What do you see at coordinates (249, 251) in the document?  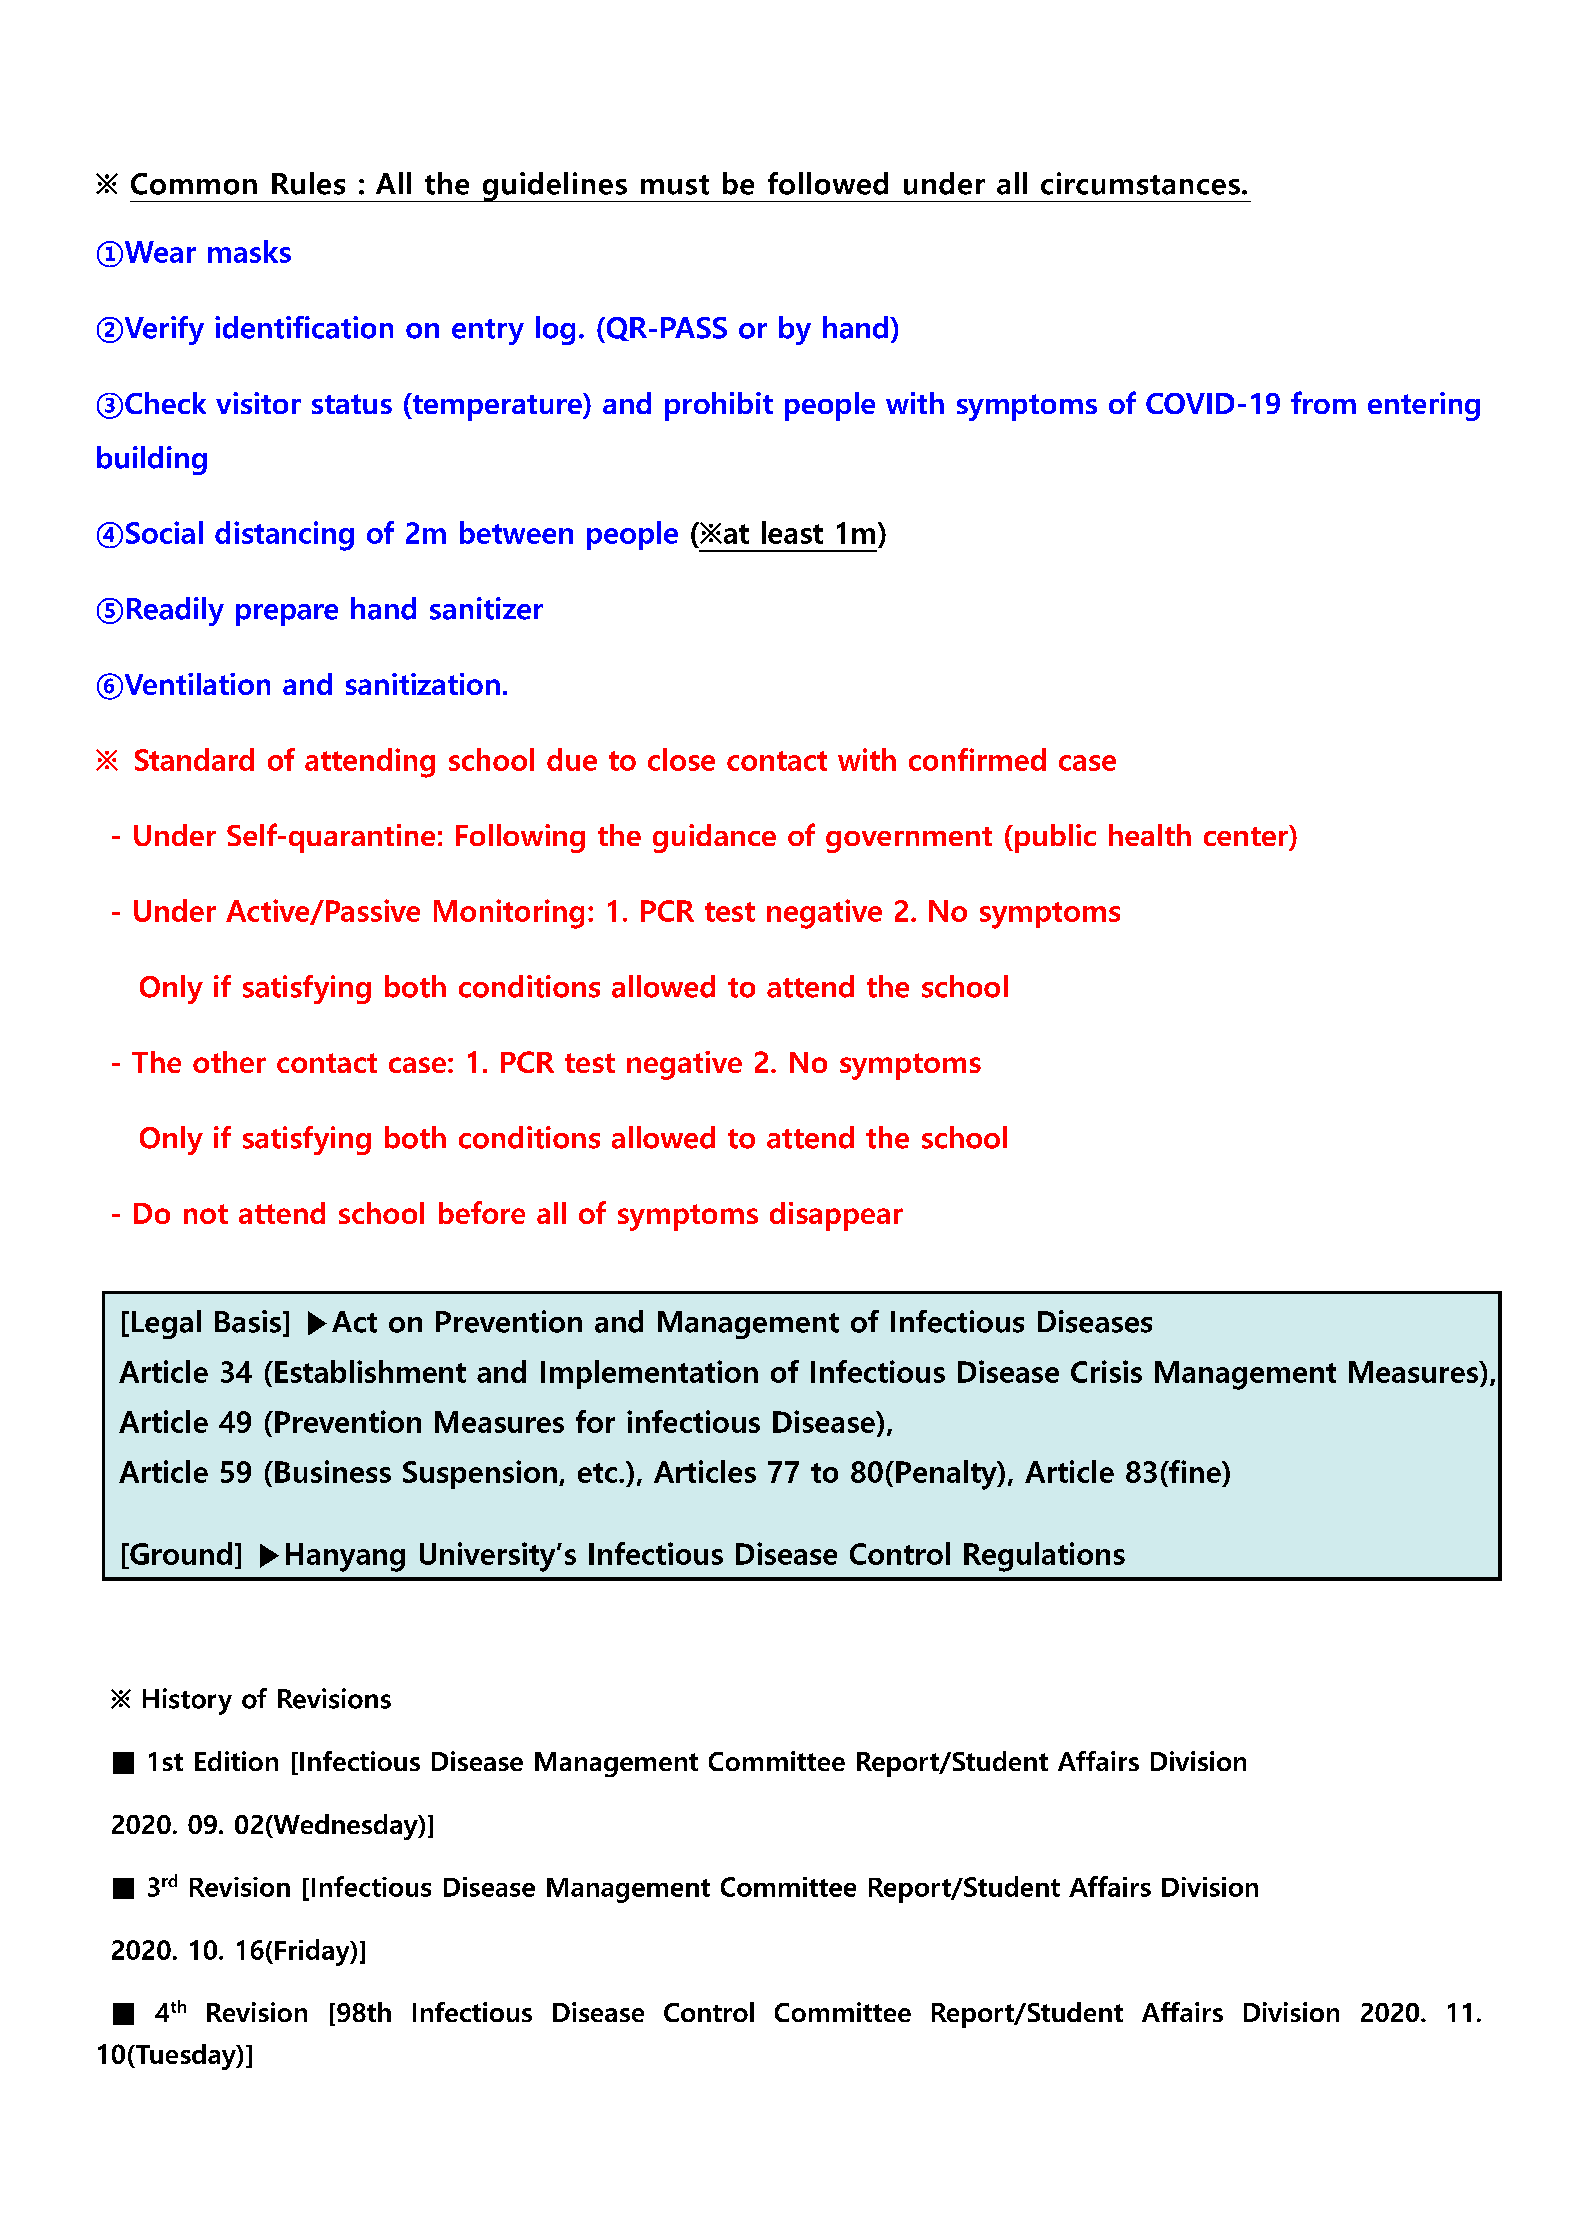 I see `masks` at bounding box center [249, 251].
